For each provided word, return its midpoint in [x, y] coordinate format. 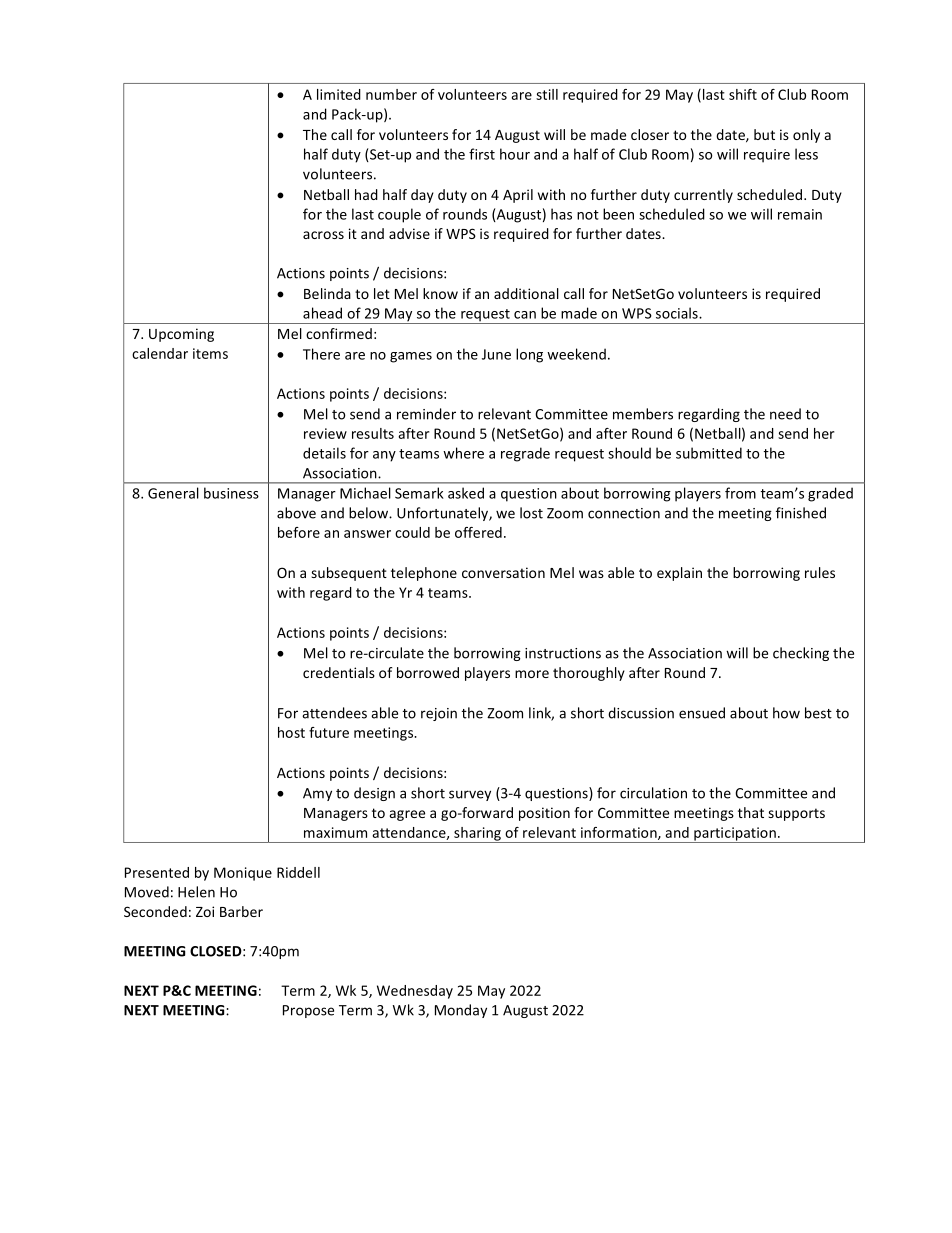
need [785, 414]
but [764, 134]
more [532, 674]
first [482, 154]
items [210, 353]
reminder [426, 414]
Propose [308, 1011]
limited [339, 94]
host [291, 732]
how [786, 713]
